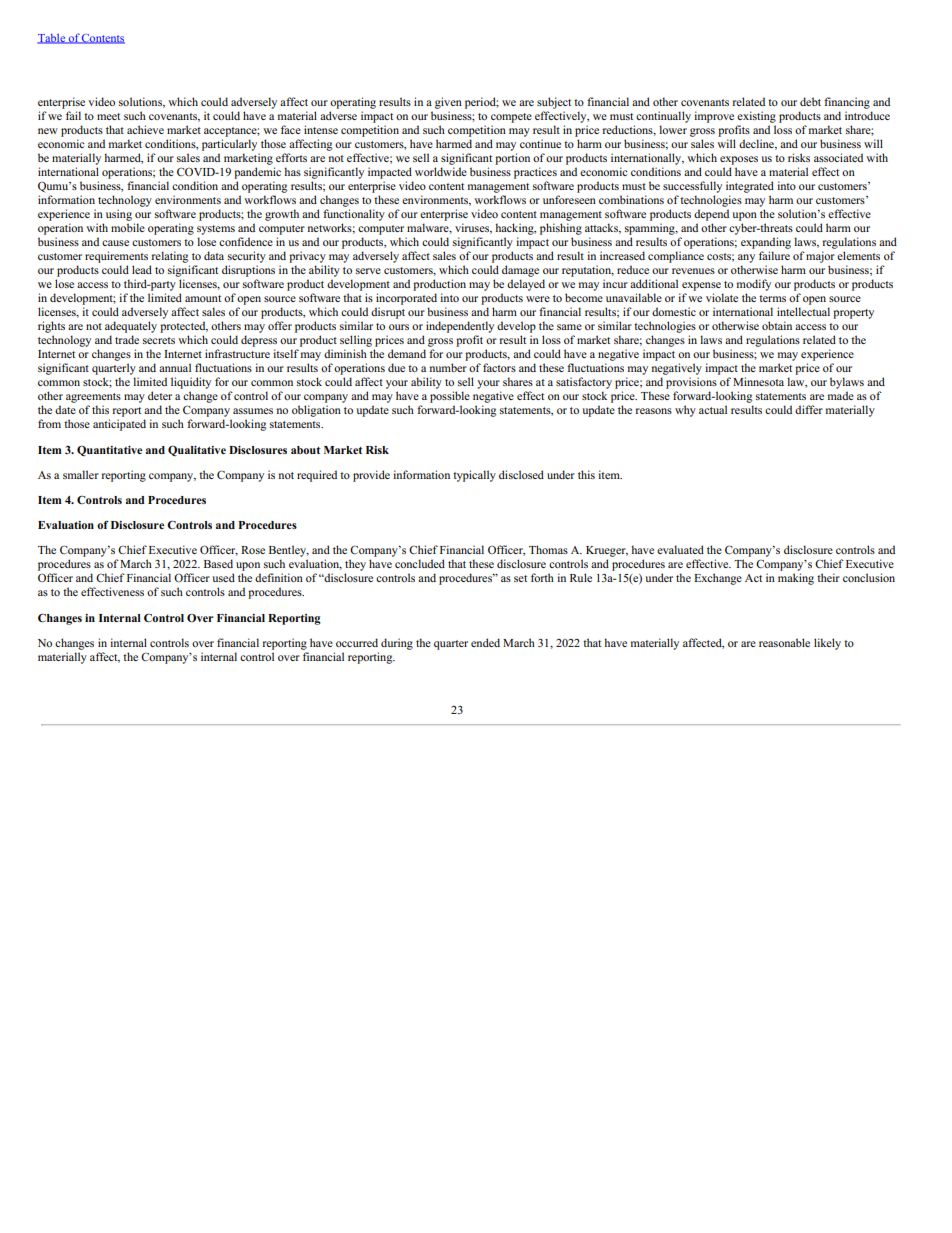 This screenshot has width=952, height=1233. What do you see at coordinates (784, 642) in the screenshot?
I see `reasonable` at bounding box center [784, 642].
